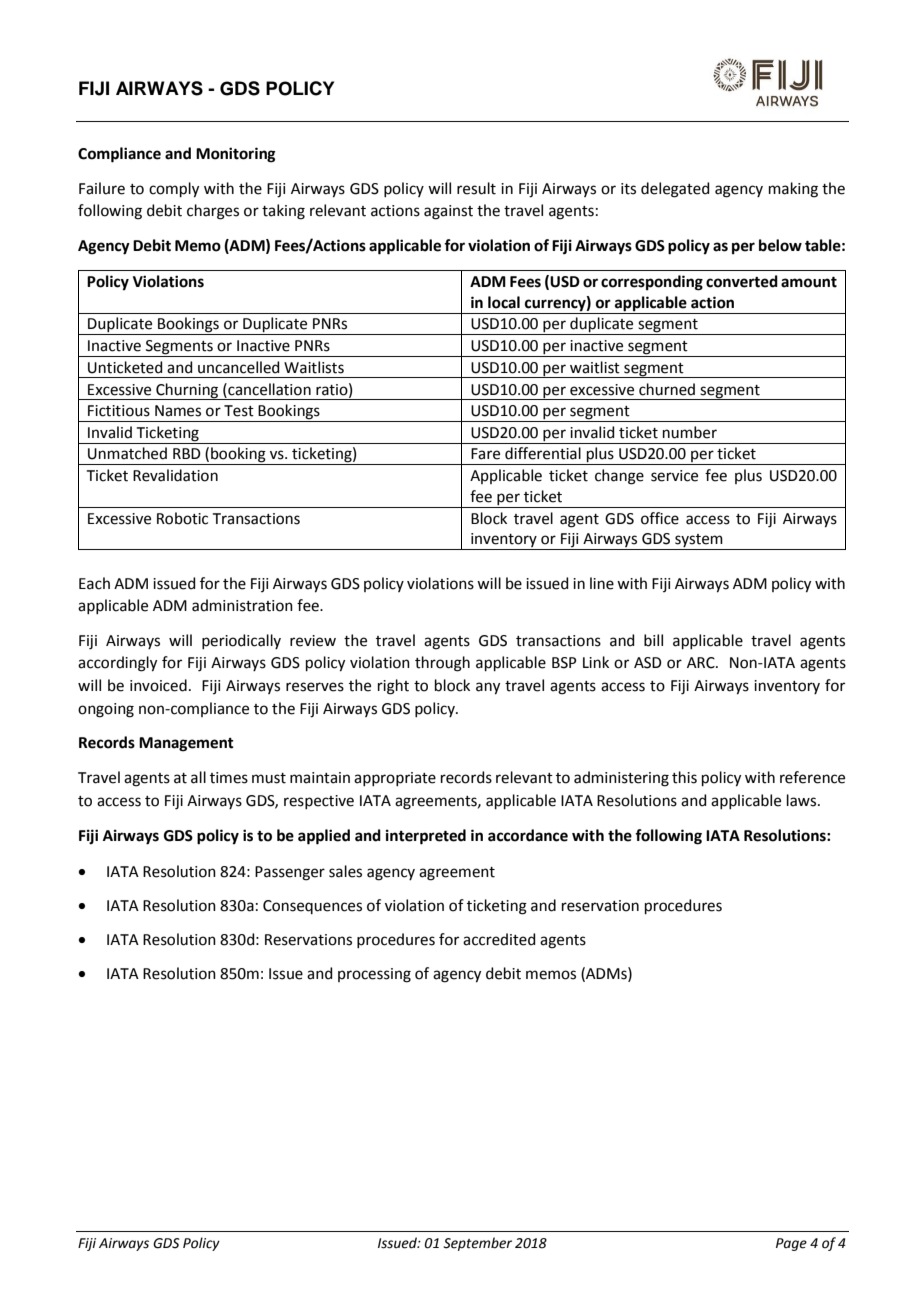 The height and width of the screenshot is (1308, 924). Describe the element at coordinates (791, 1244) in the screenshot. I see `Page` at that location.
